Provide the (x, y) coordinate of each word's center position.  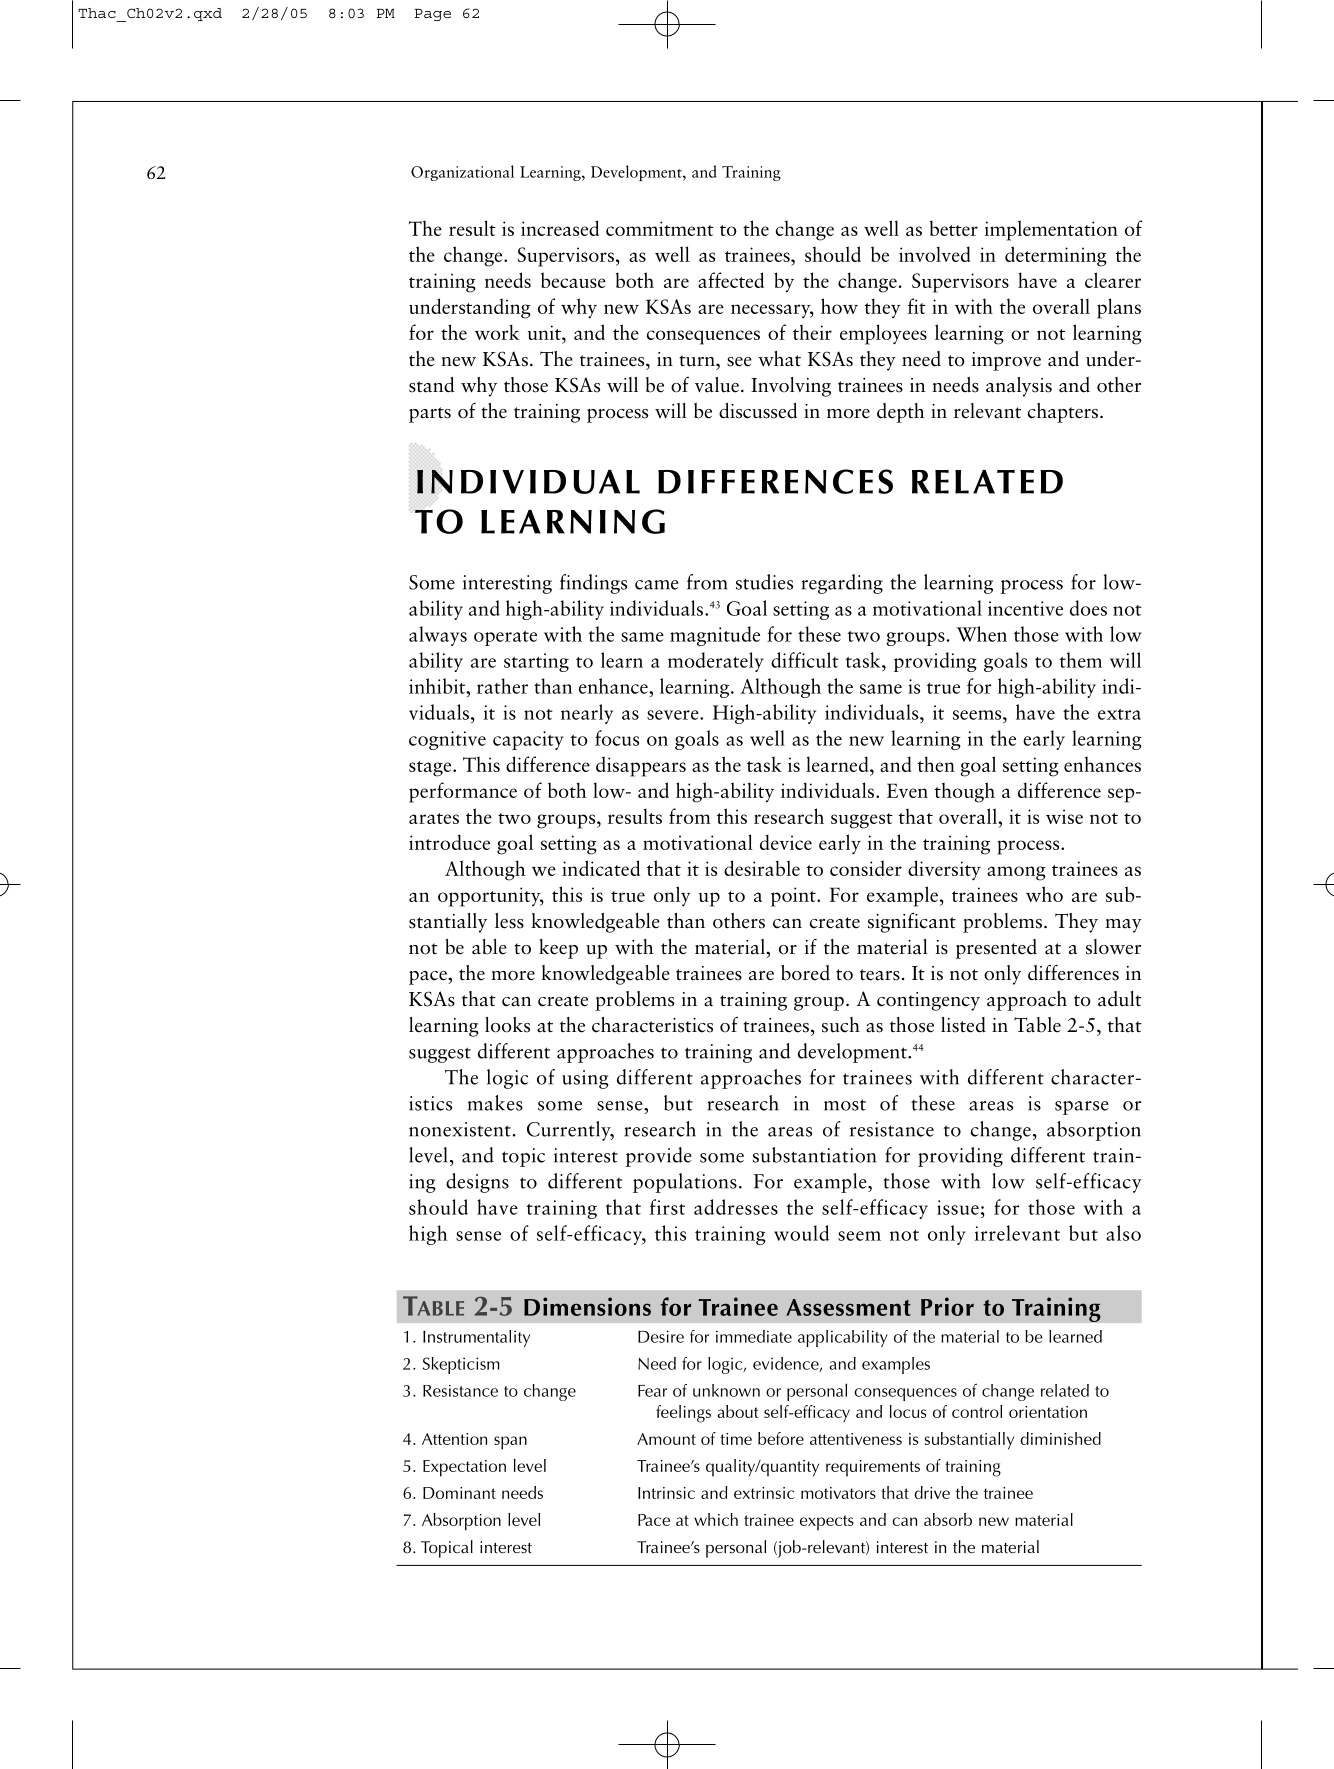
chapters (1064, 413)
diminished (1060, 1438)
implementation (1051, 230)
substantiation (814, 1155)
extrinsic (764, 1493)
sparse (1082, 1108)
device (786, 842)
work (497, 332)
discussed (758, 411)
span (510, 1443)
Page (433, 15)
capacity (528, 740)
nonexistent (460, 1129)
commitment (660, 228)
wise (1064, 816)
